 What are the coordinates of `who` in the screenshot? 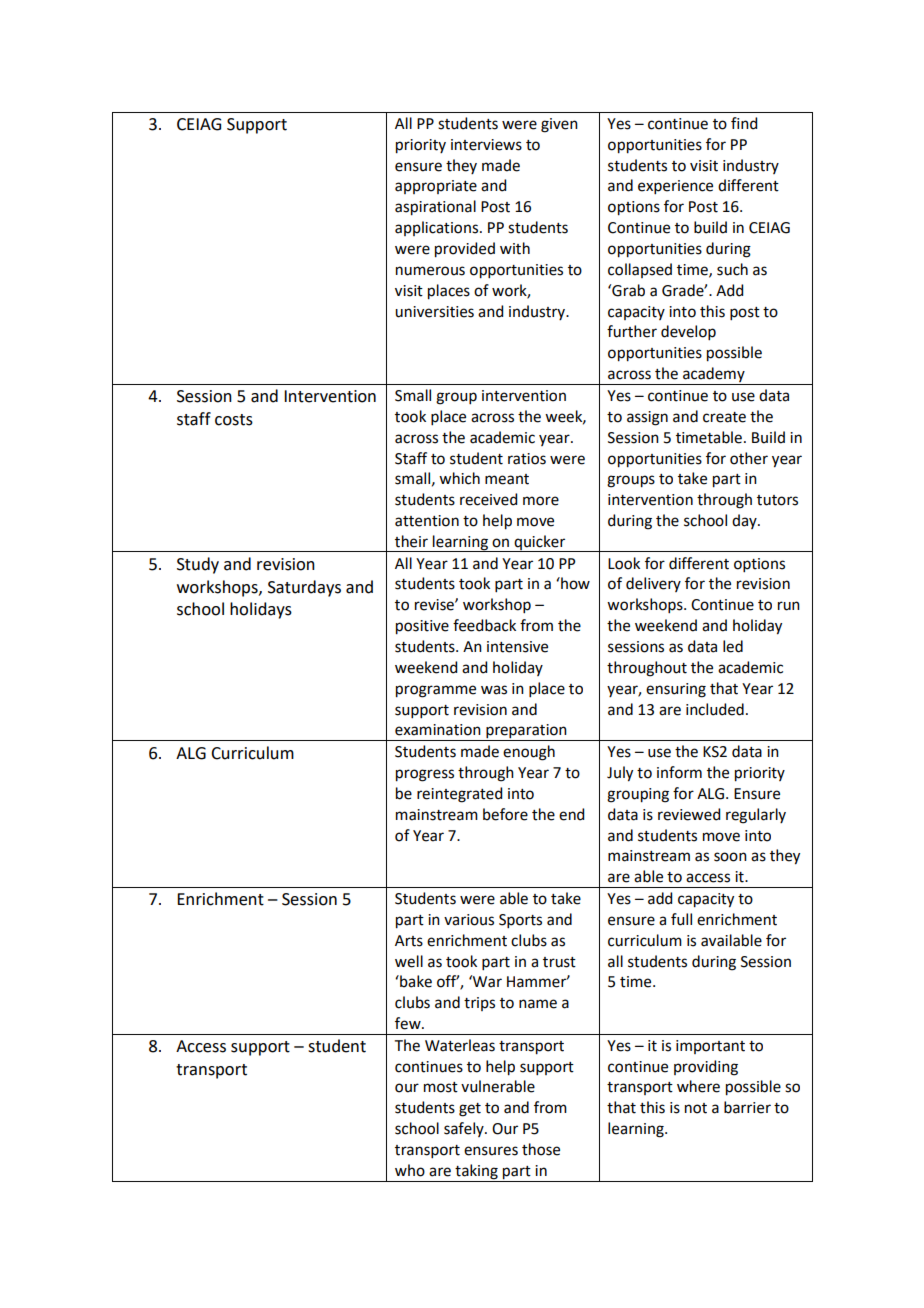 It's located at (410, 1170).
